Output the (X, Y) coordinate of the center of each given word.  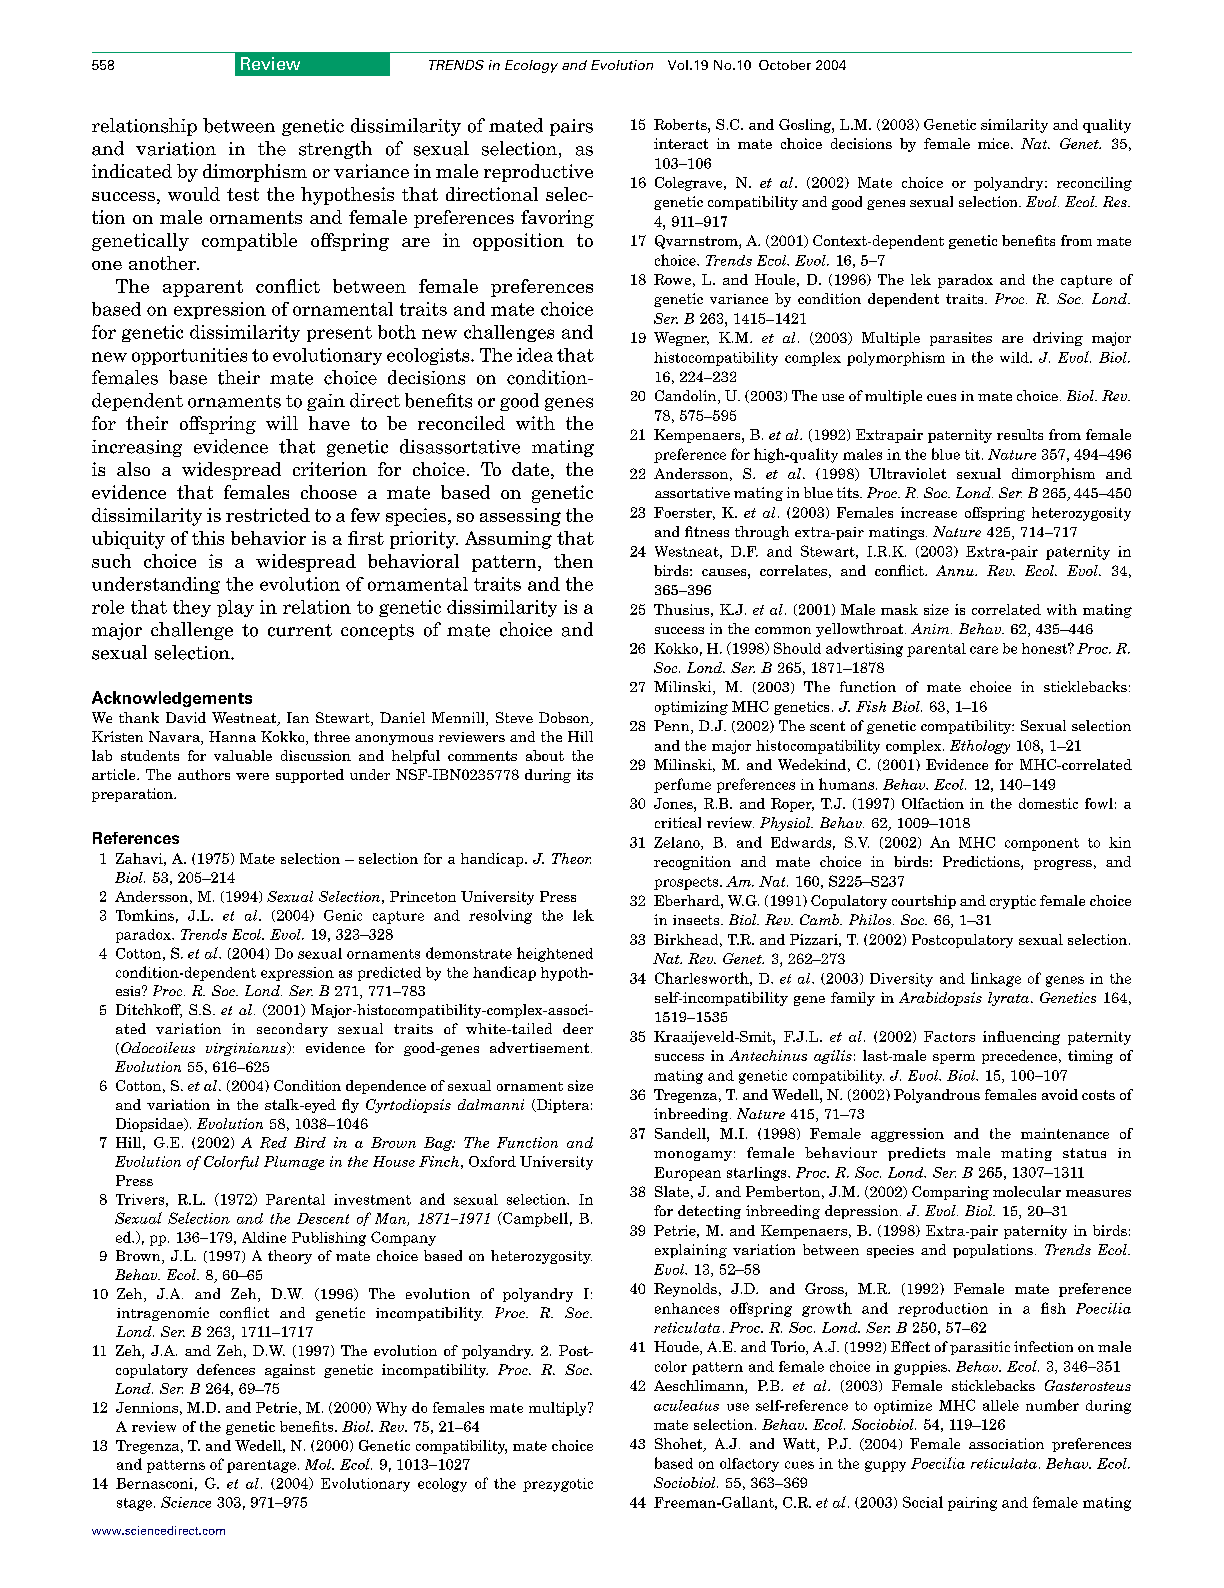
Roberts (681, 124)
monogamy (693, 1156)
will (282, 423)
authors (204, 774)
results (1020, 434)
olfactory (749, 1465)
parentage (261, 1466)
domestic (1048, 803)
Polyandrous (937, 1096)
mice (995, 143)
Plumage (294, 1163)
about (545, 755)
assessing (520, 517)
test (243, 194)
